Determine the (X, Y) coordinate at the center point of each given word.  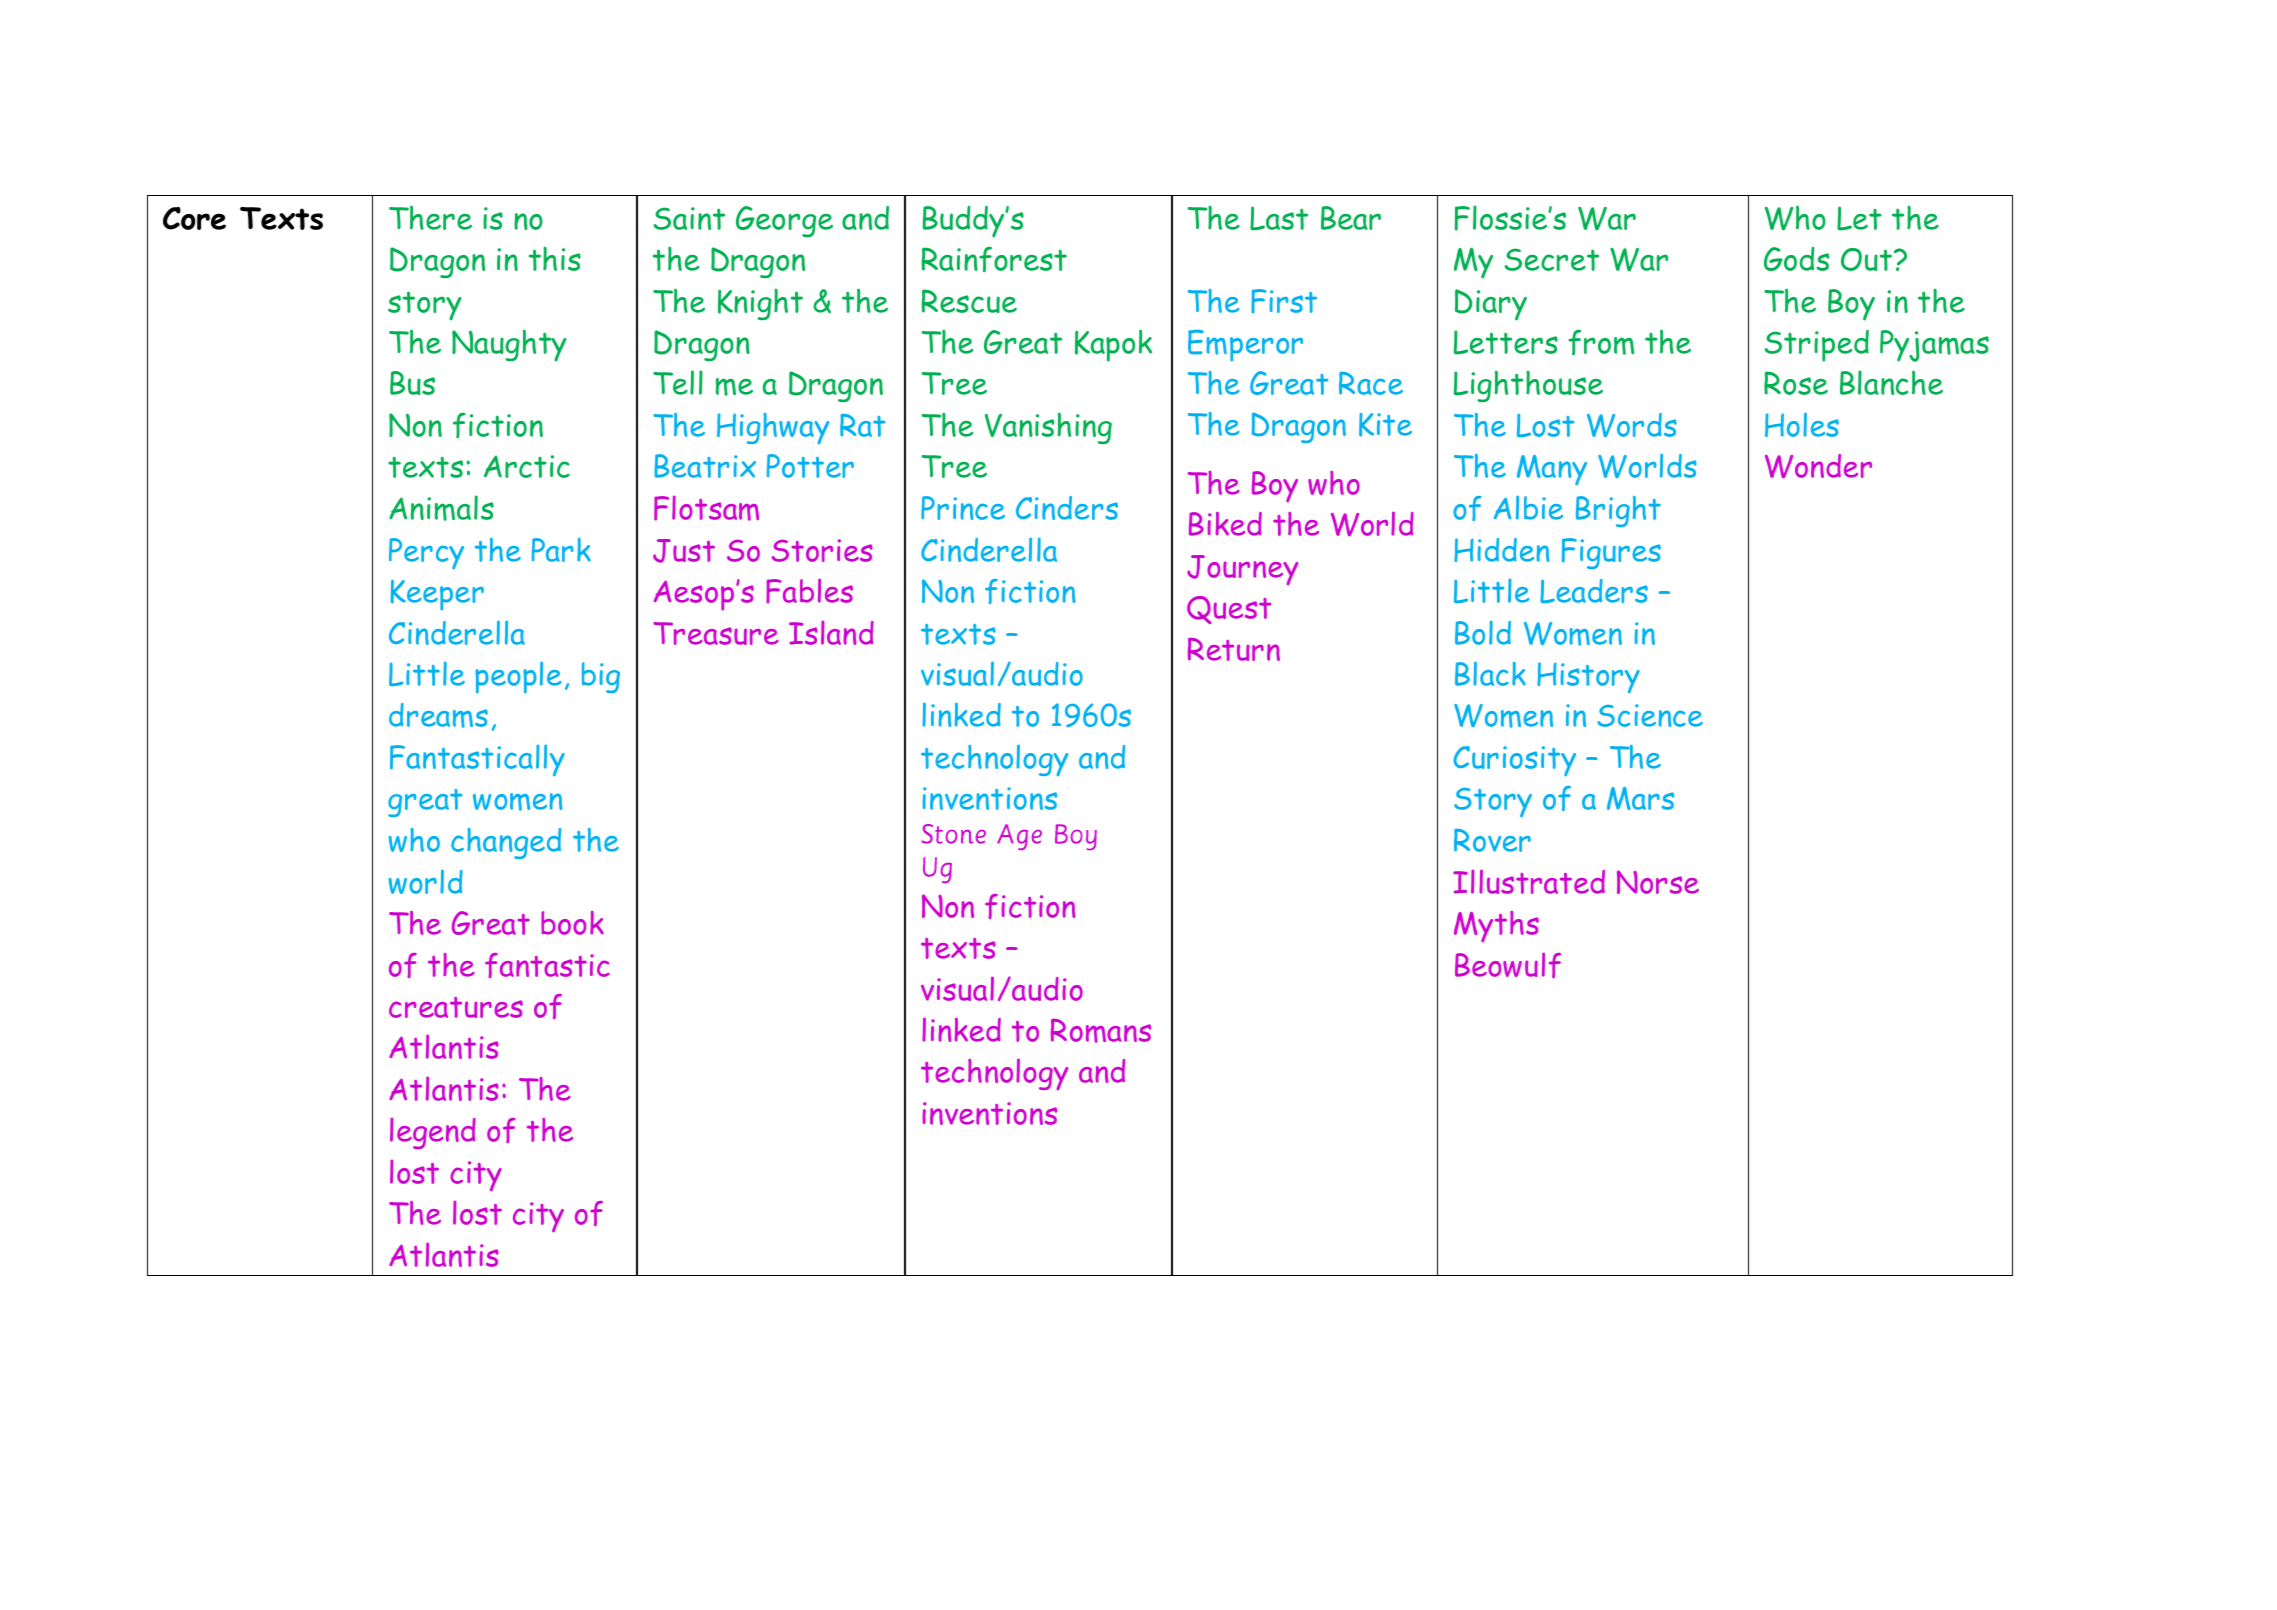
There (430, 217)
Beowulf (1508, 965)
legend (433, 1133)
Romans (1101, 1031)
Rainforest (994, 259)
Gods (1796, 259)
